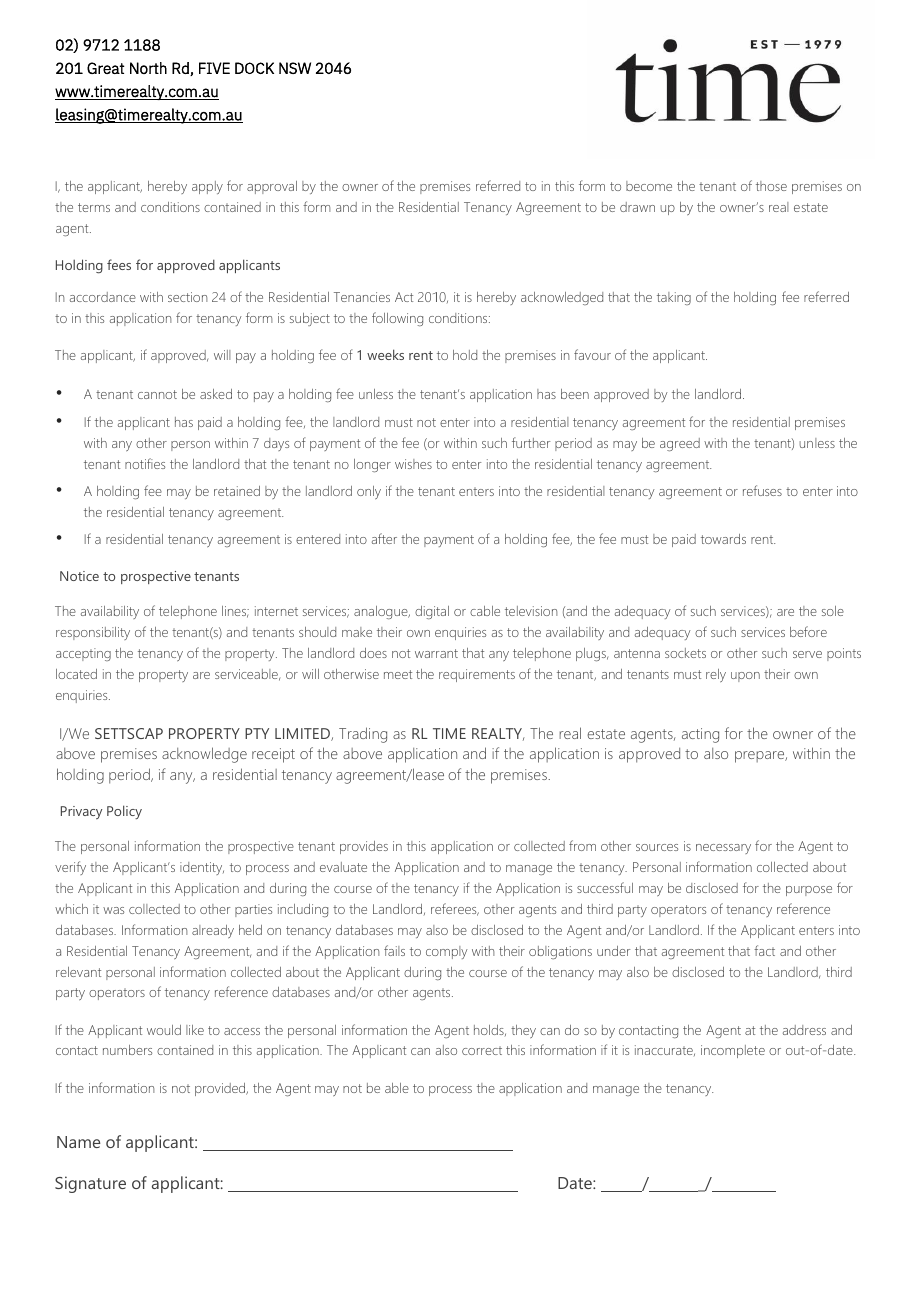  What do you see at coordinates (295, 68) in the screenshot?
I see `NSW` at bounding box center [295, 68].
